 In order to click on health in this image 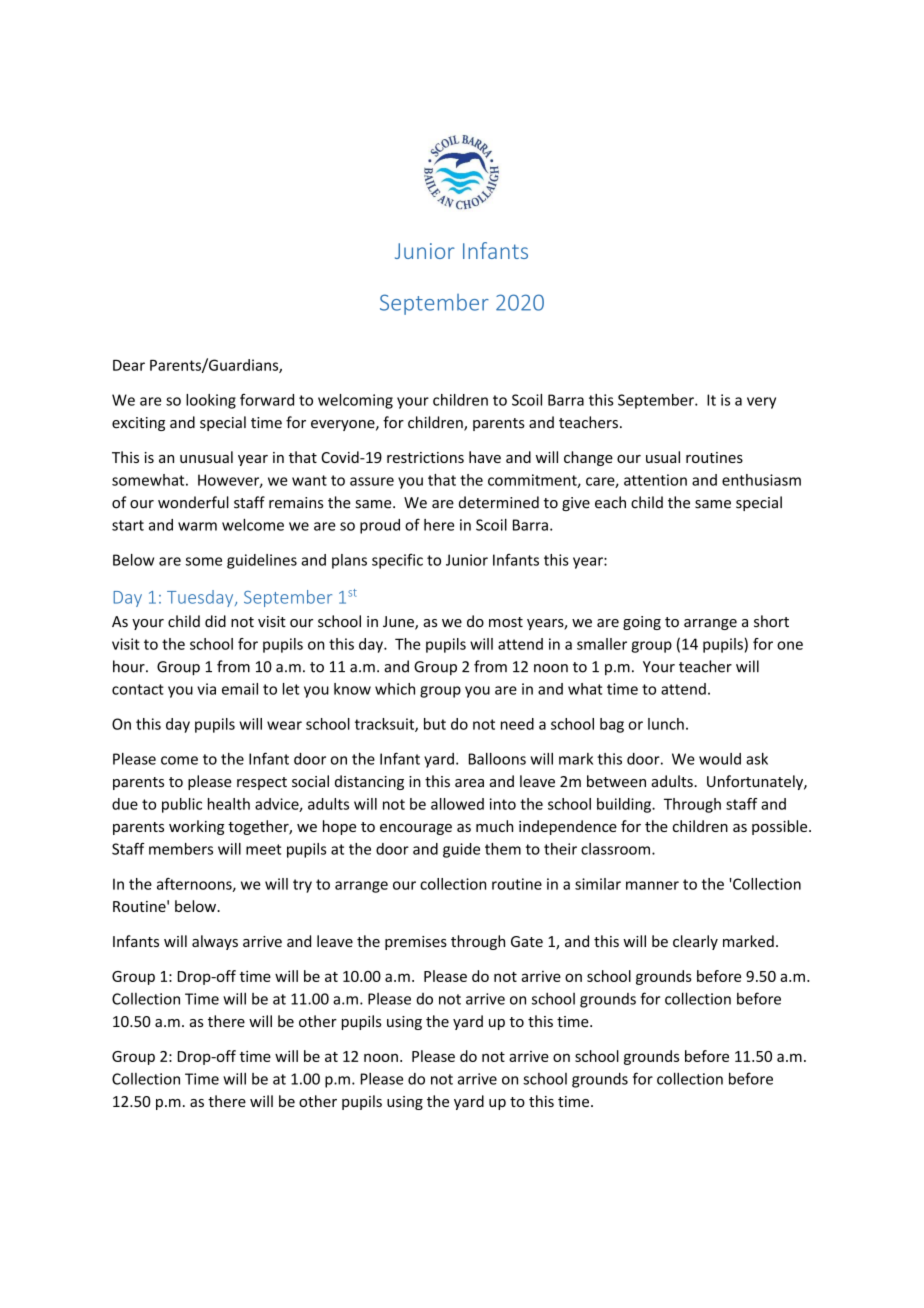, I will do `click(229, 804)`.
